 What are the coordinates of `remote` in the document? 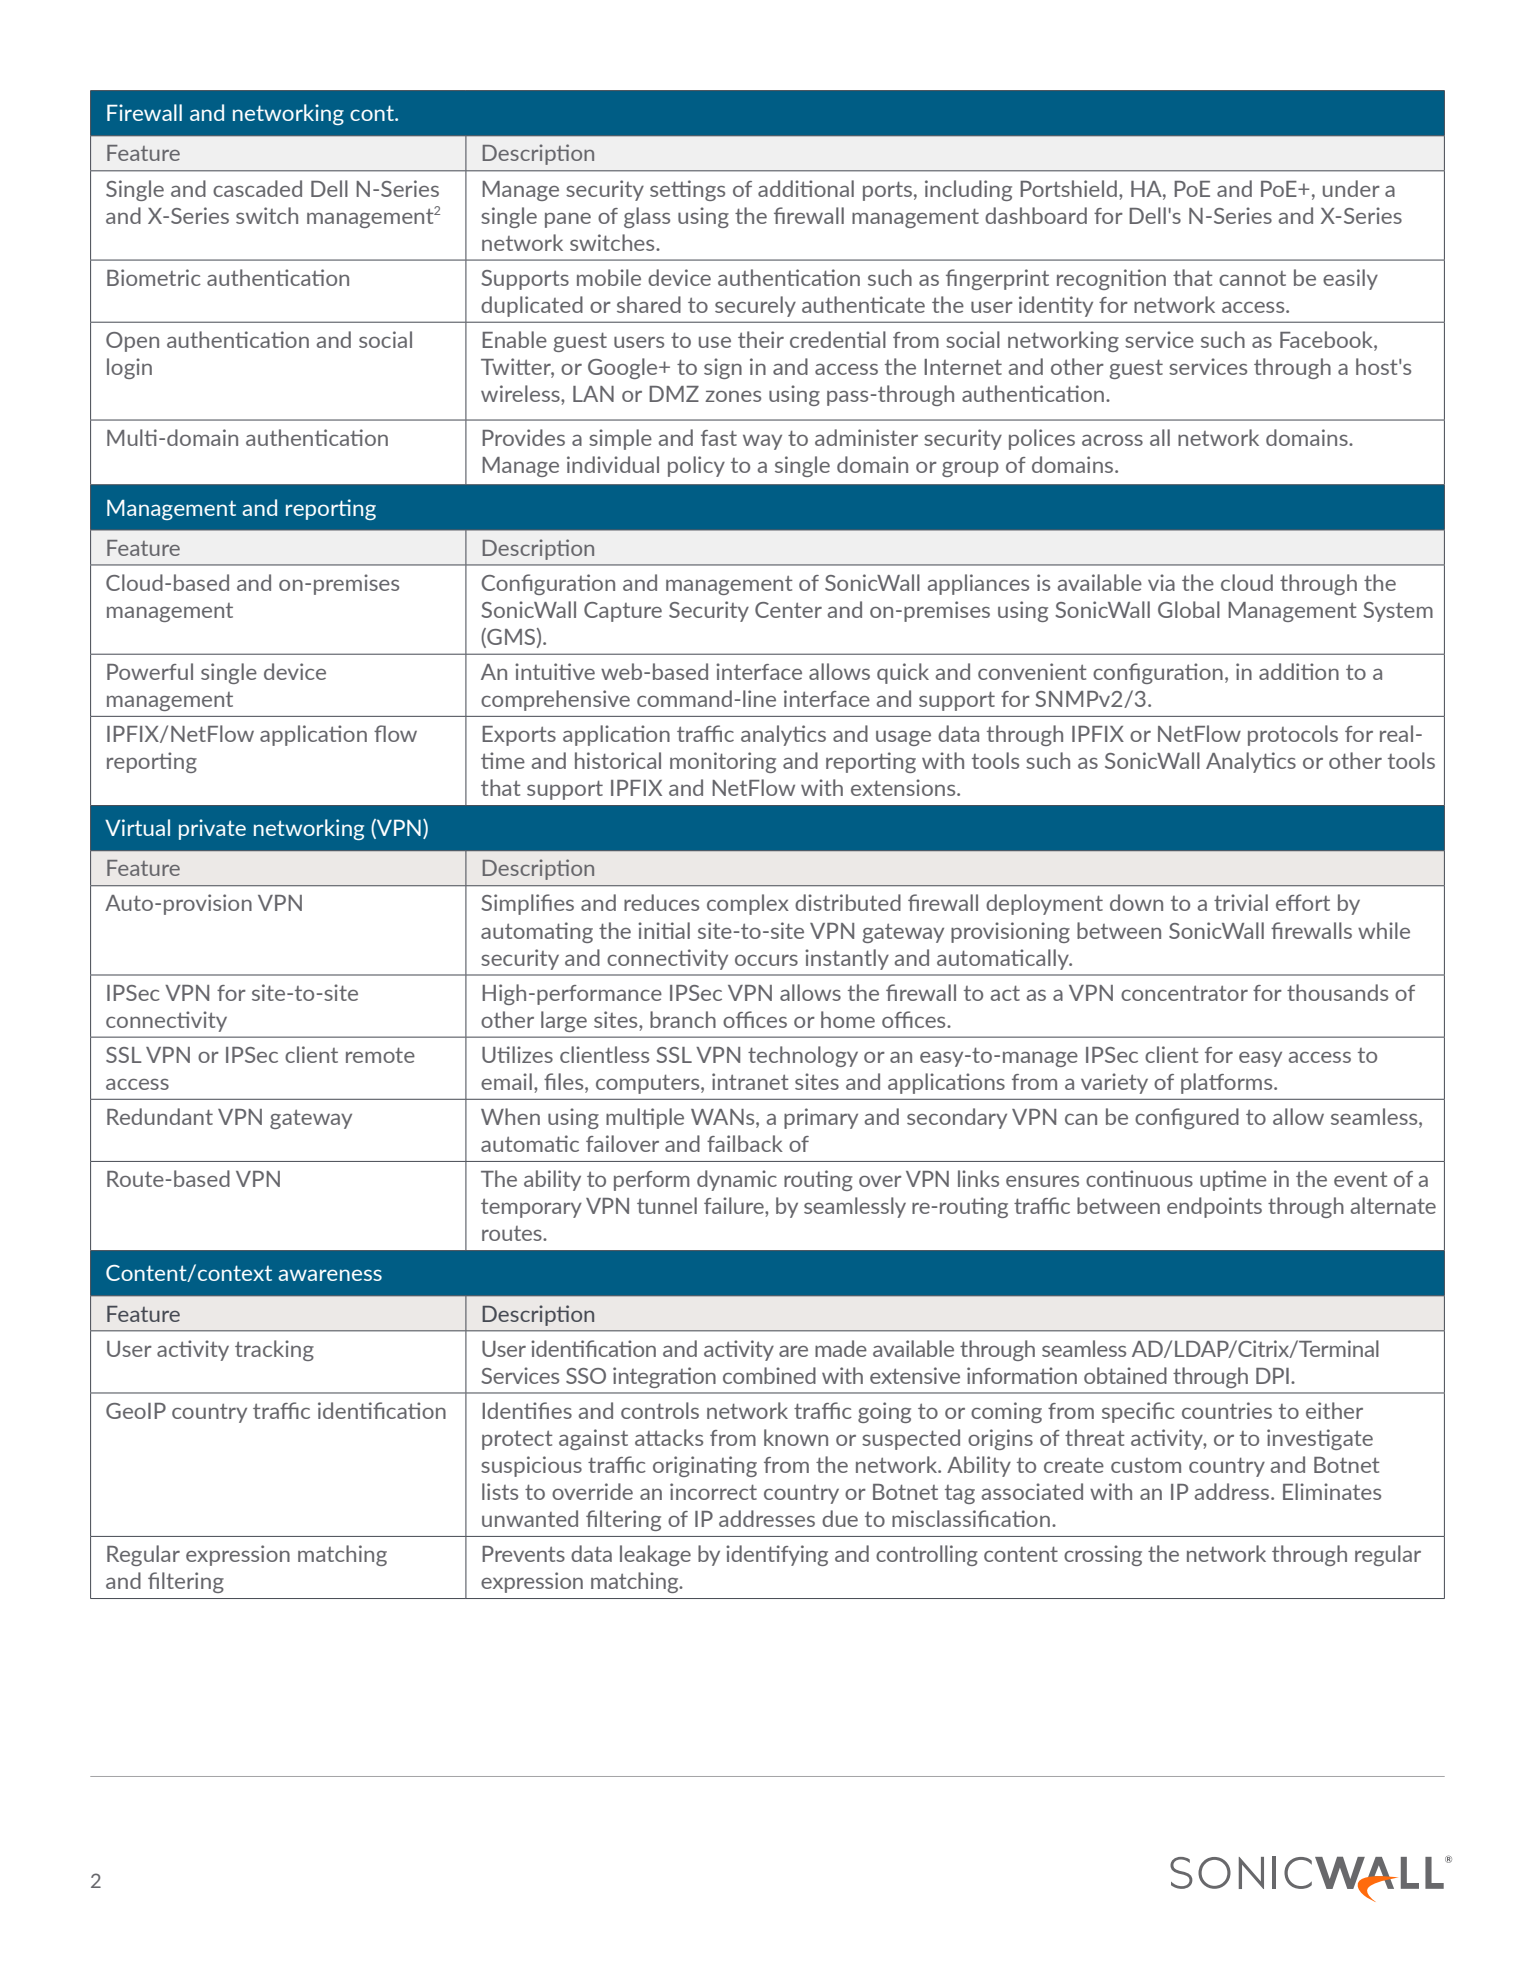 It's located at (380, 1055).
